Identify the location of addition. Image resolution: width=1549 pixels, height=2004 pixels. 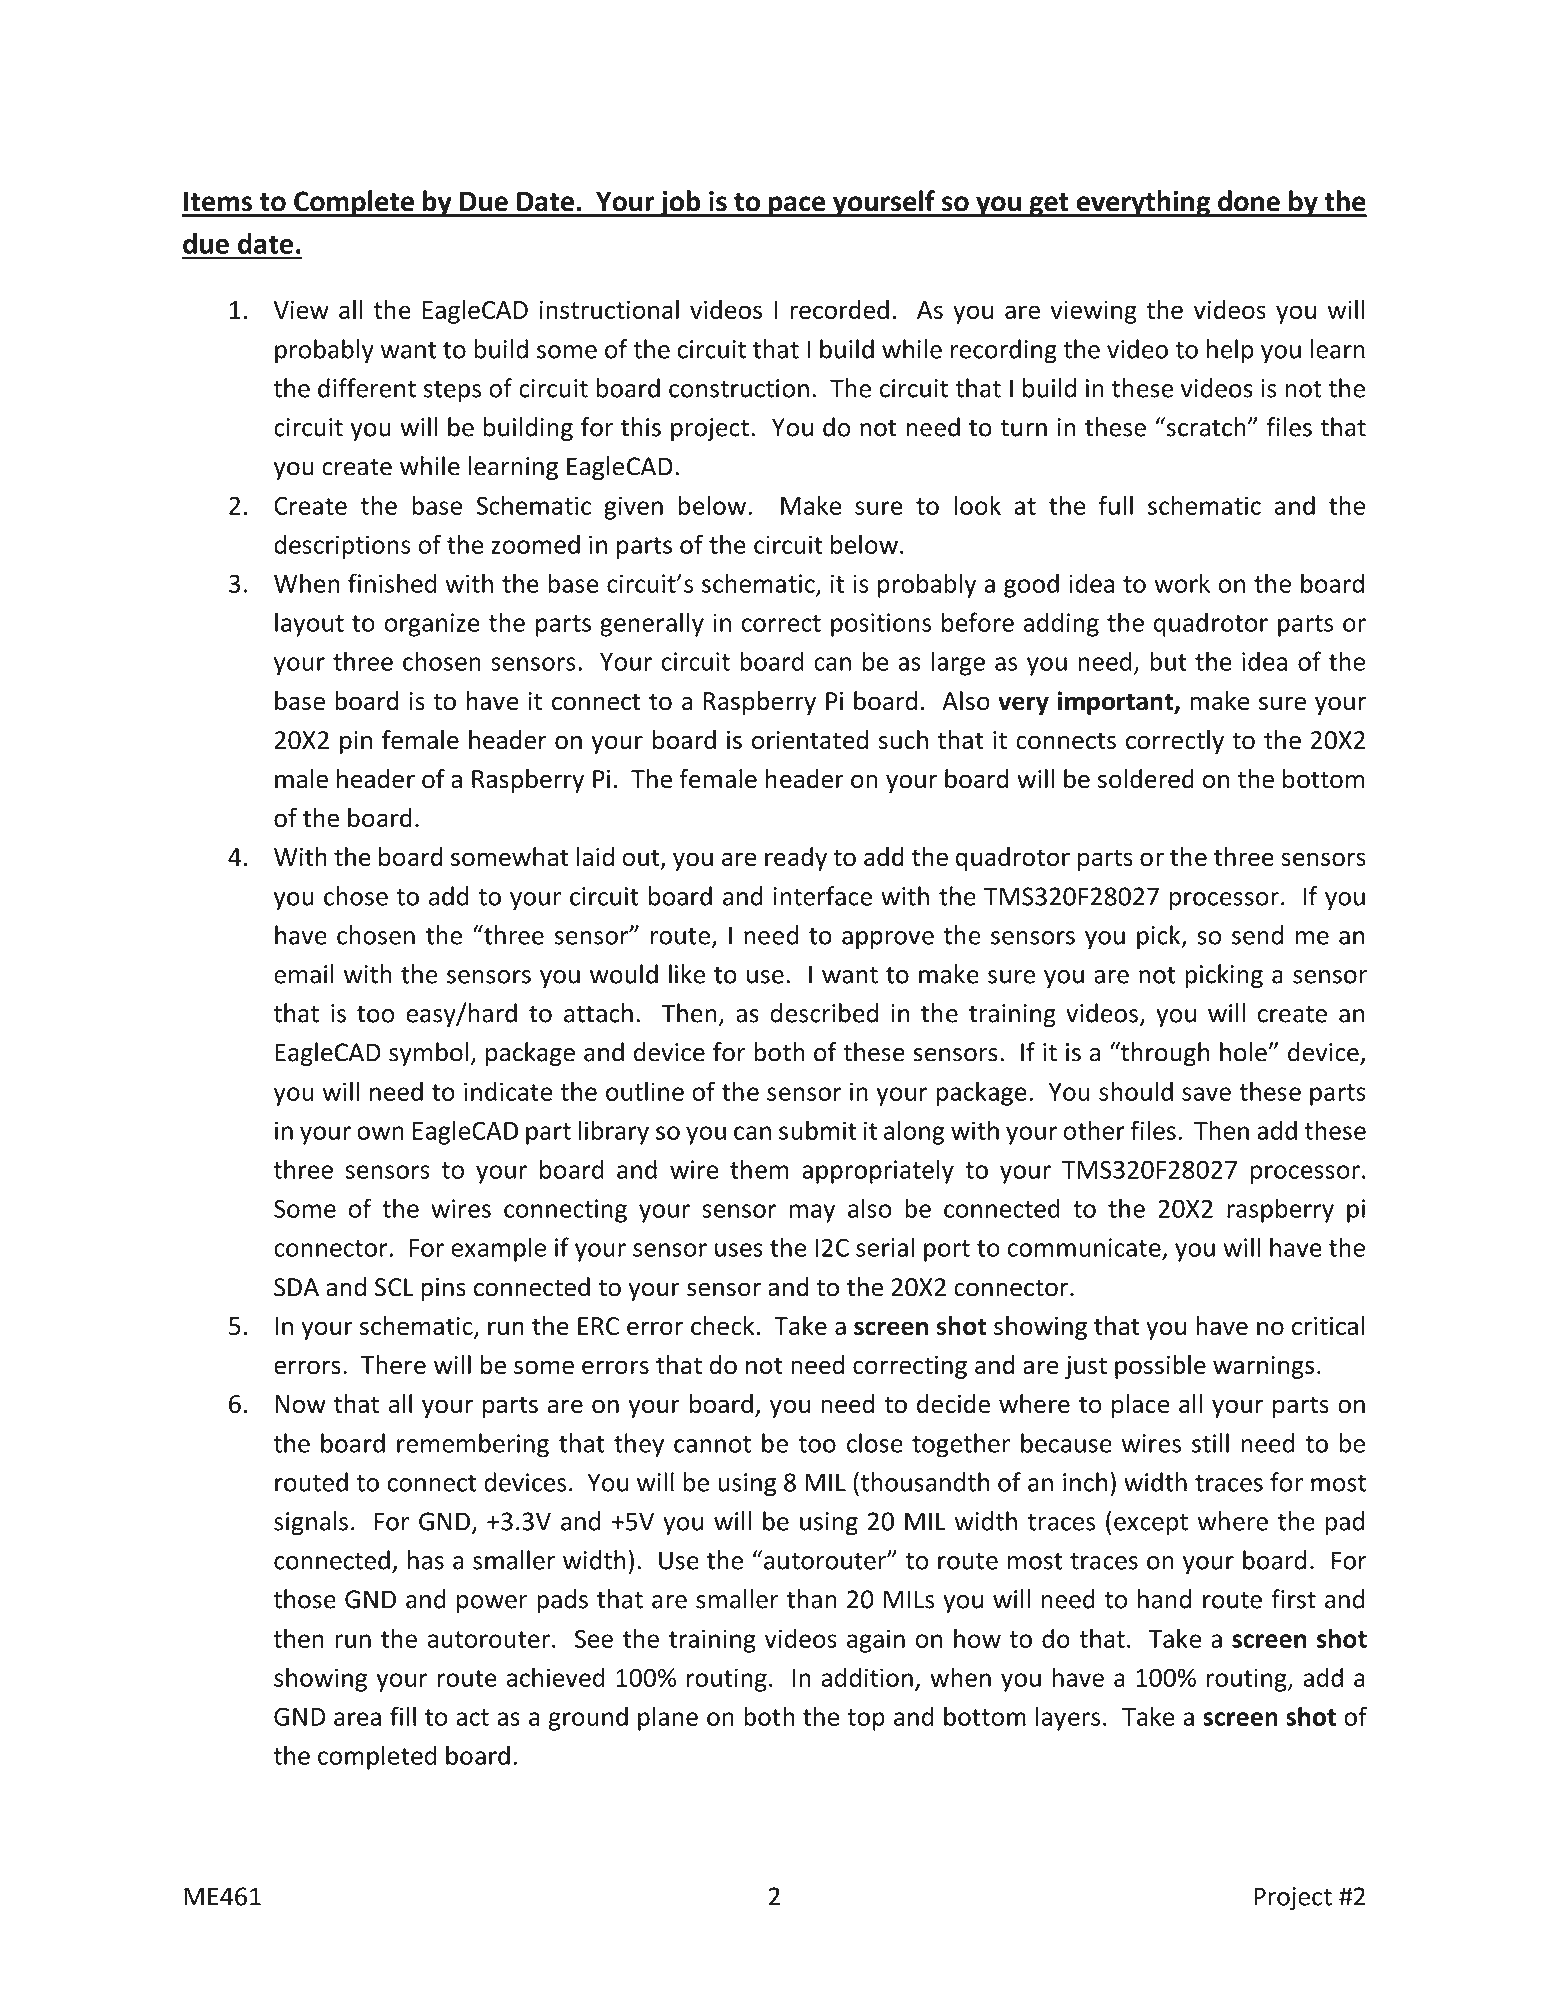
(867, 1677).
